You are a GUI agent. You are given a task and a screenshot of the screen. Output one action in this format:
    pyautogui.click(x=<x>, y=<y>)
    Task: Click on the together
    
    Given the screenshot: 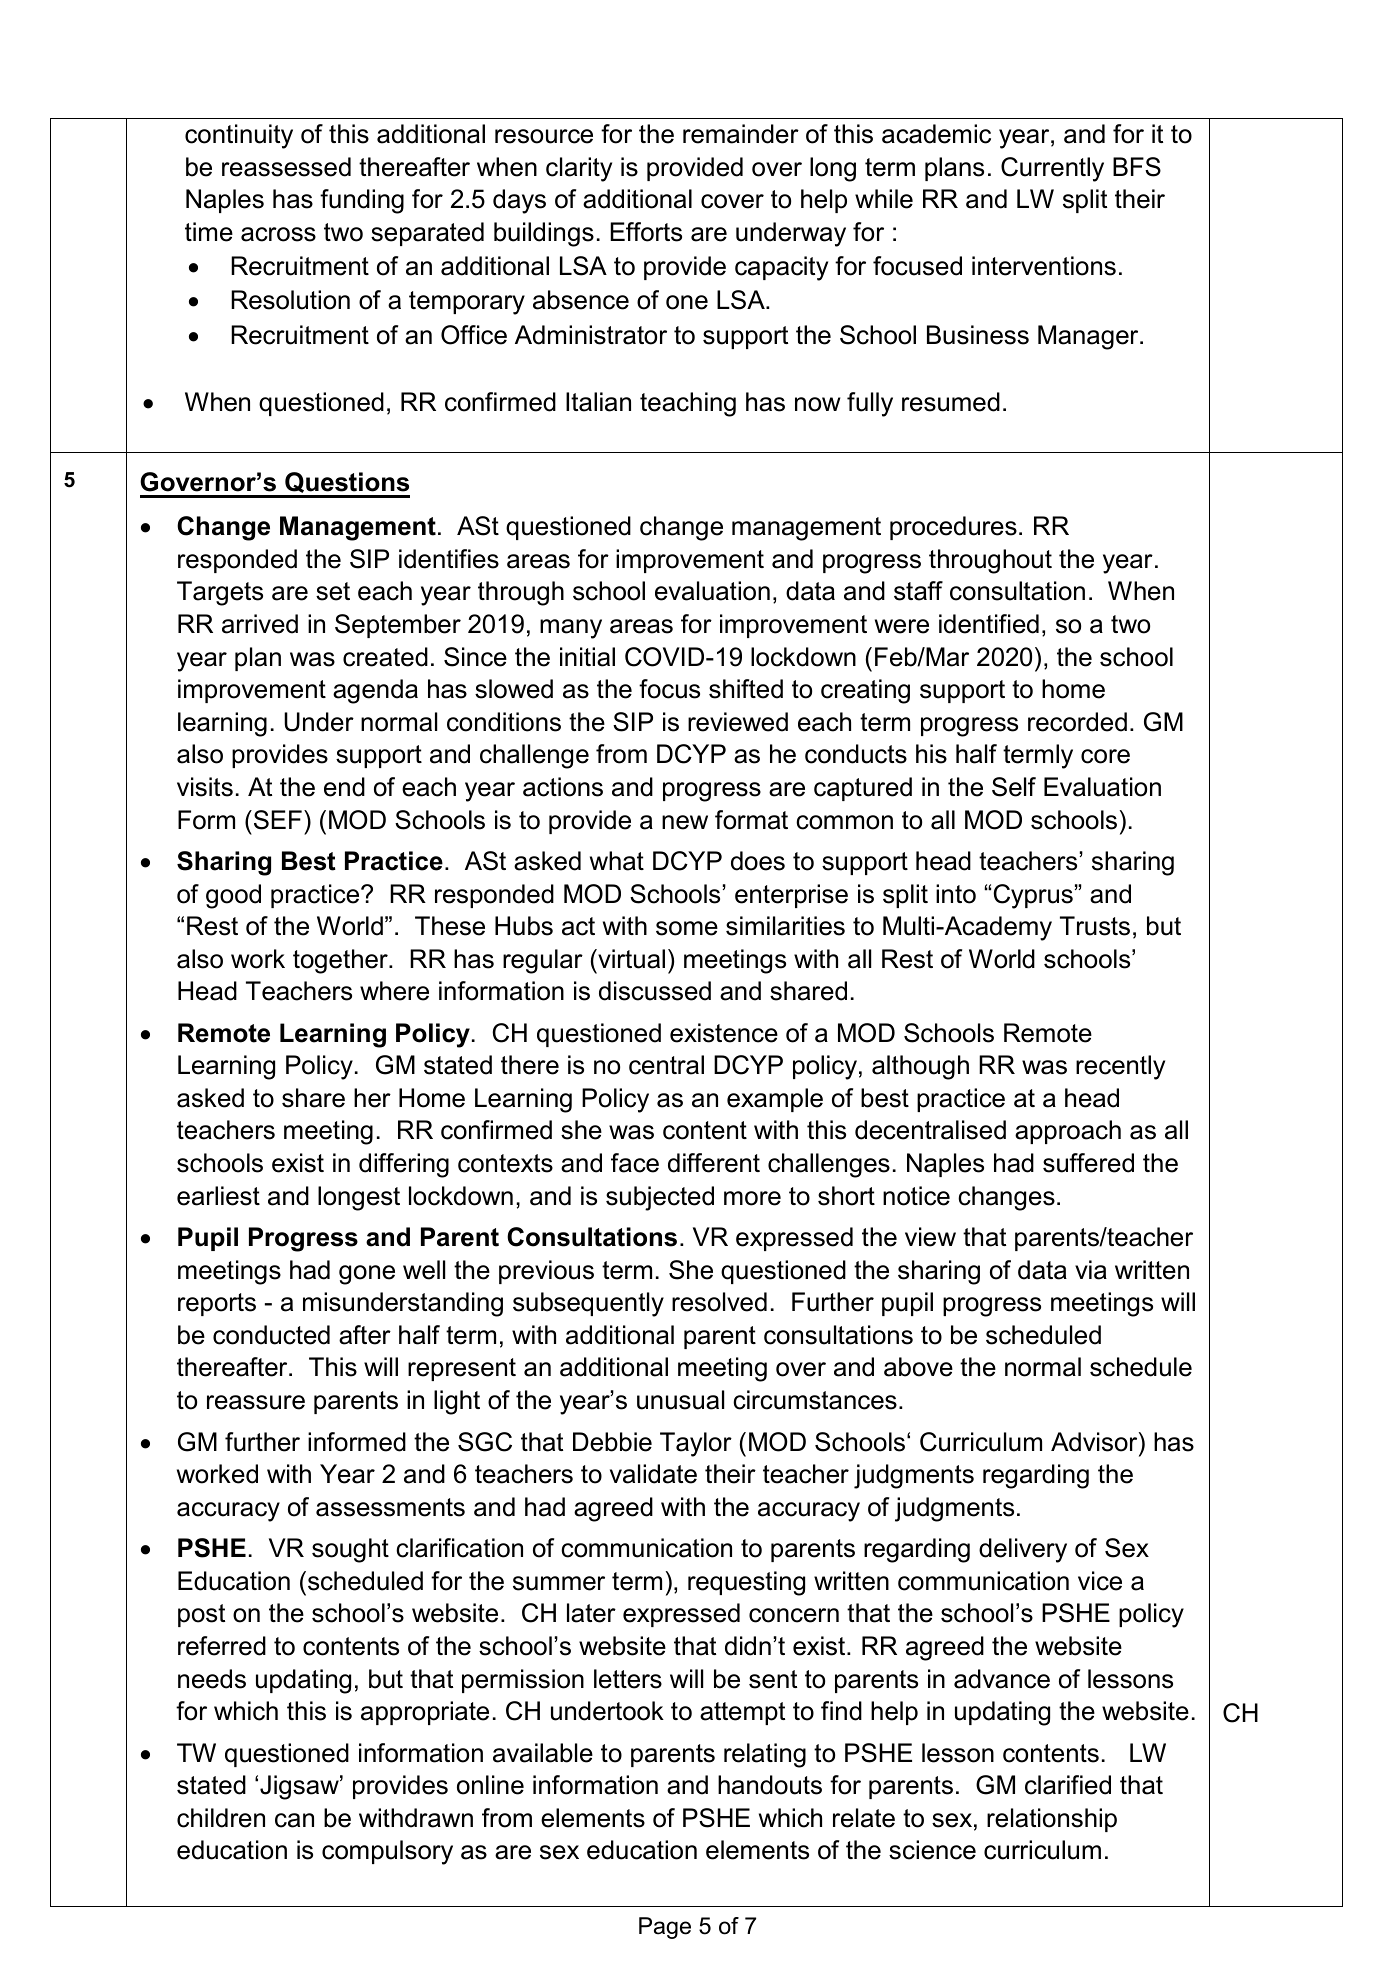 What is the action you would take?
    pyautogui.click(x=341, y=961)
